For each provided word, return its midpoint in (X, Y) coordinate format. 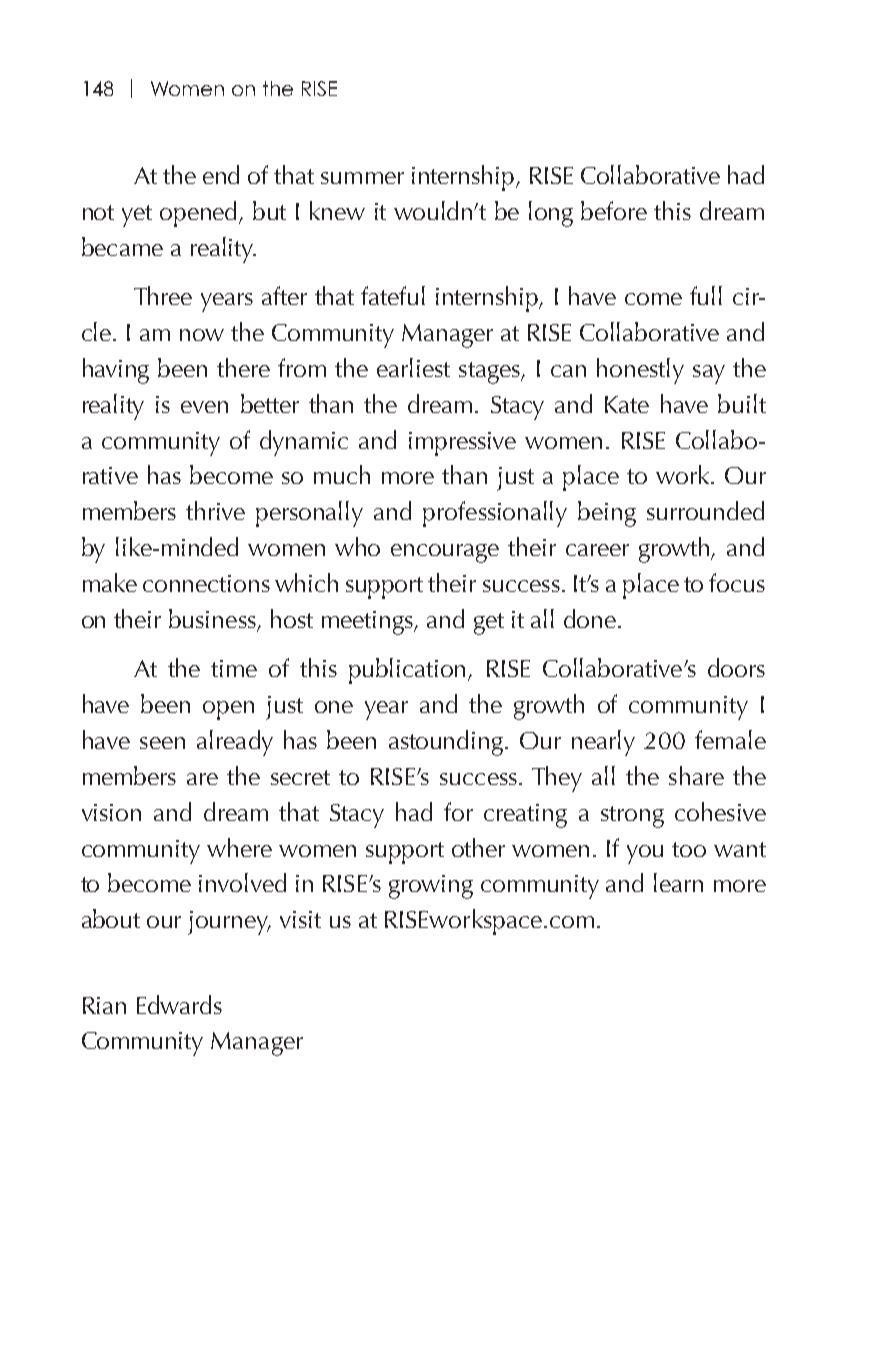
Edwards (179, 1004)
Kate (627, 404)
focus (737, 582)
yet (137, 216)
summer (362, 178)
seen (162, 743)
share (696, 775)
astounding (446, 743)
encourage (445, 553)
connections (206, 583)
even (204, 407)
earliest (413, 367)
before (614, 210)
